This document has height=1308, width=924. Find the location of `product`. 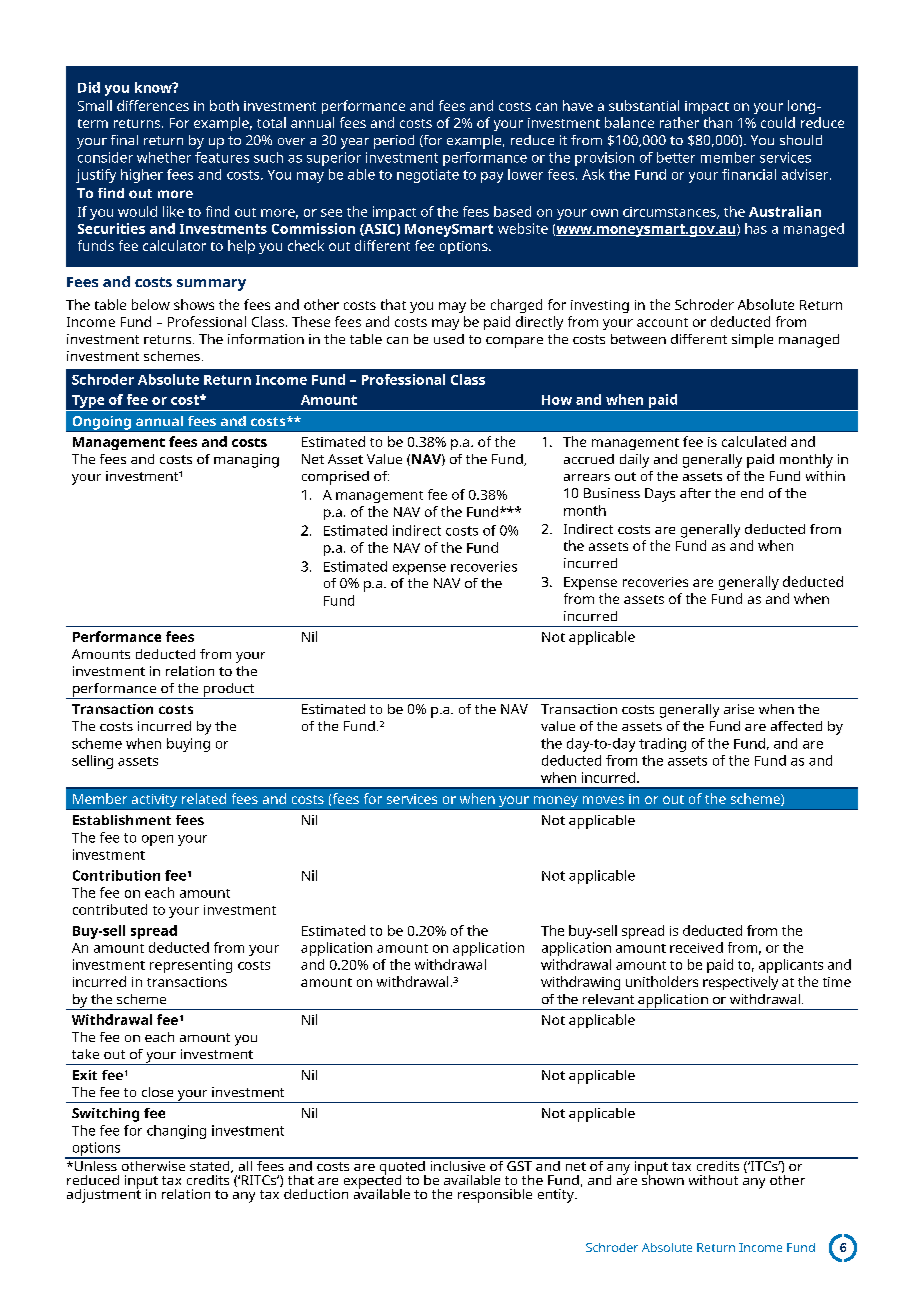

product is located at coordinates (229, 691).
